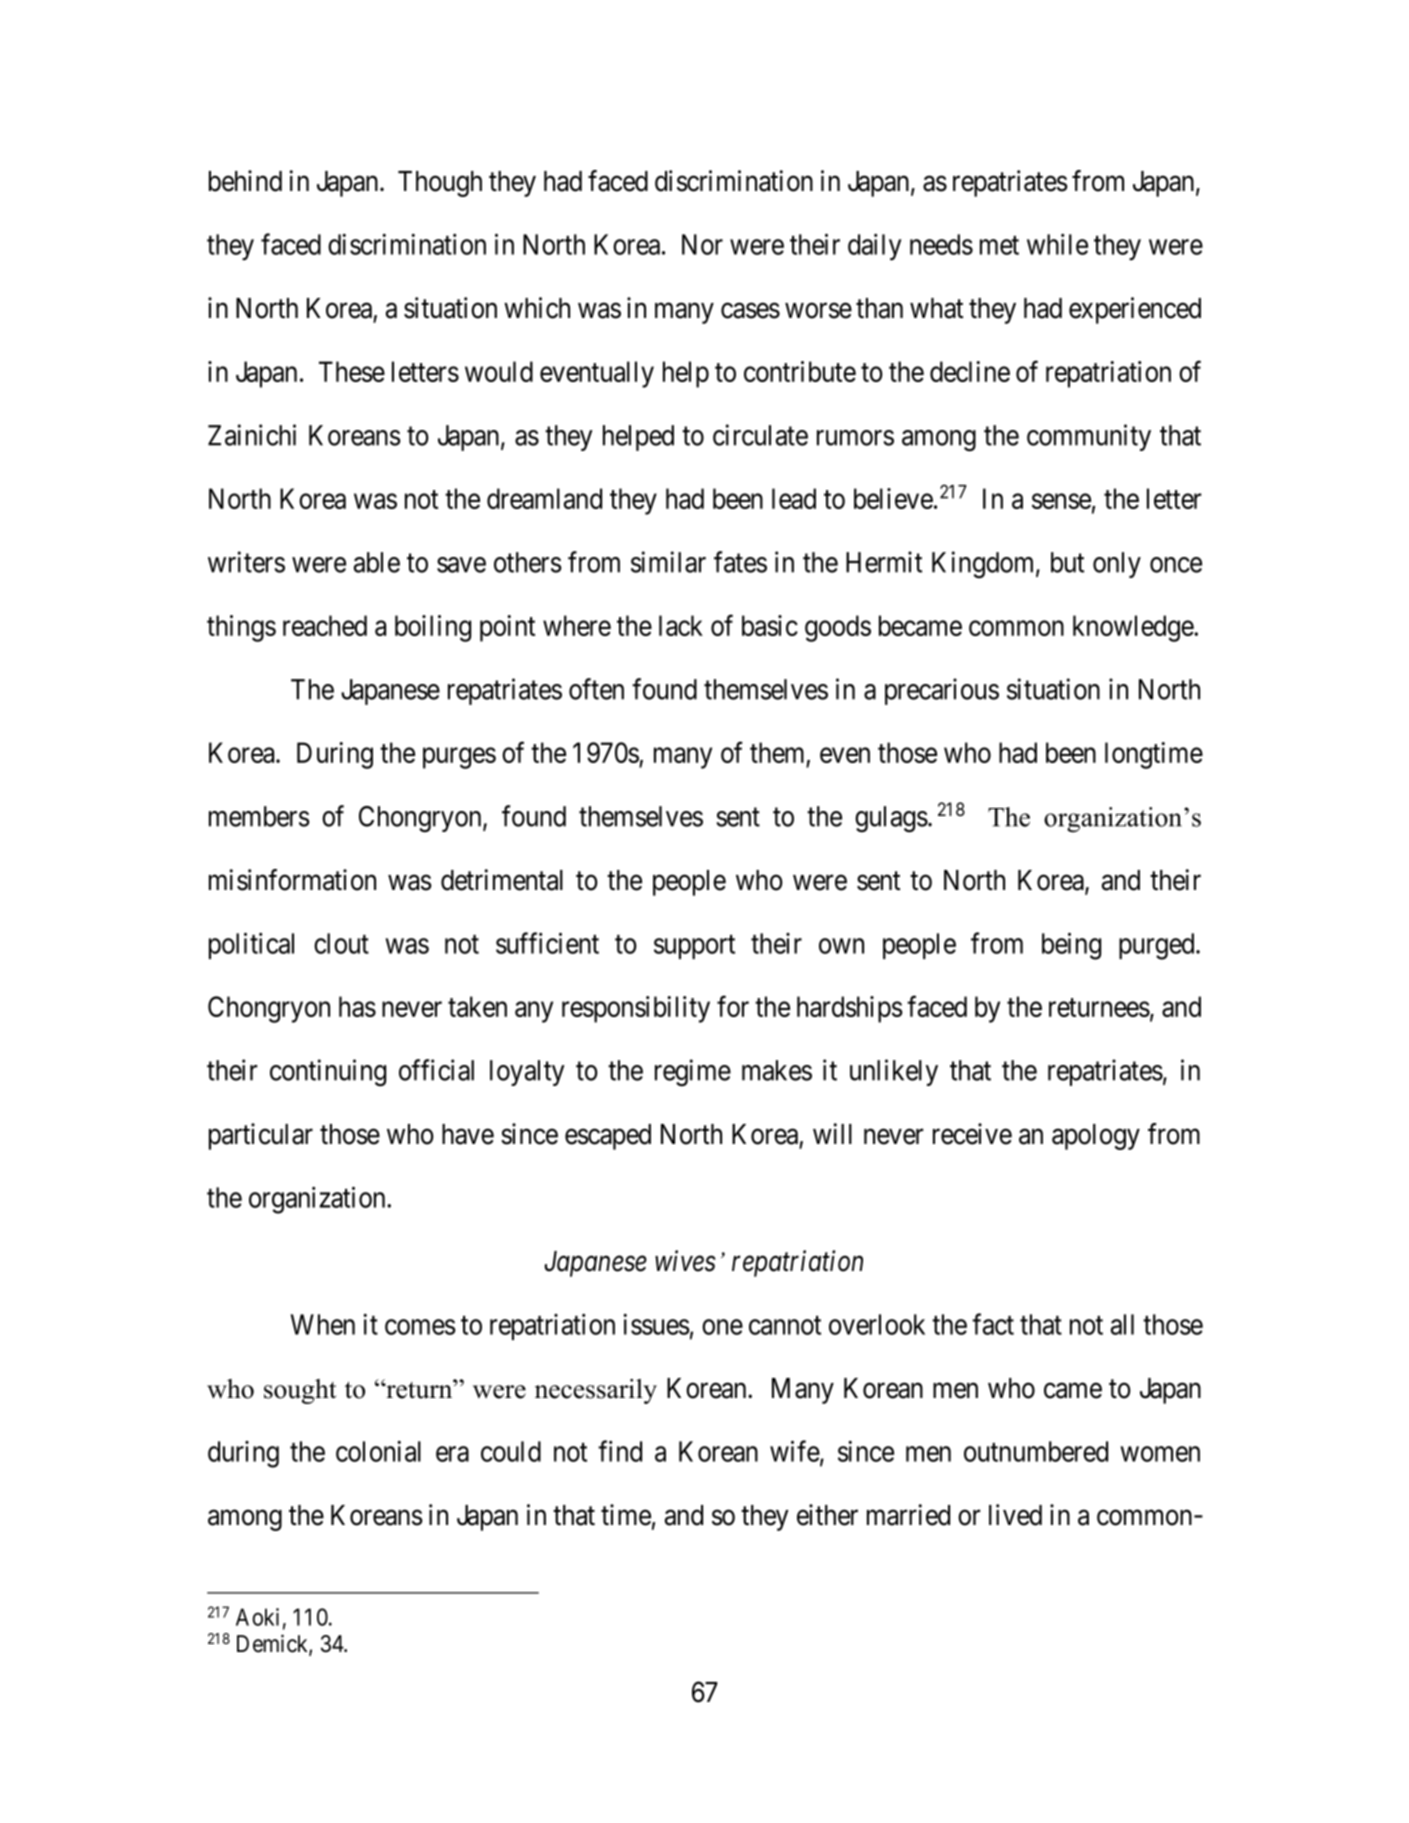  What do you see at coordinates (1096, 1137) in the document?
I see `apology` at bounding box center [1096, 1137].
